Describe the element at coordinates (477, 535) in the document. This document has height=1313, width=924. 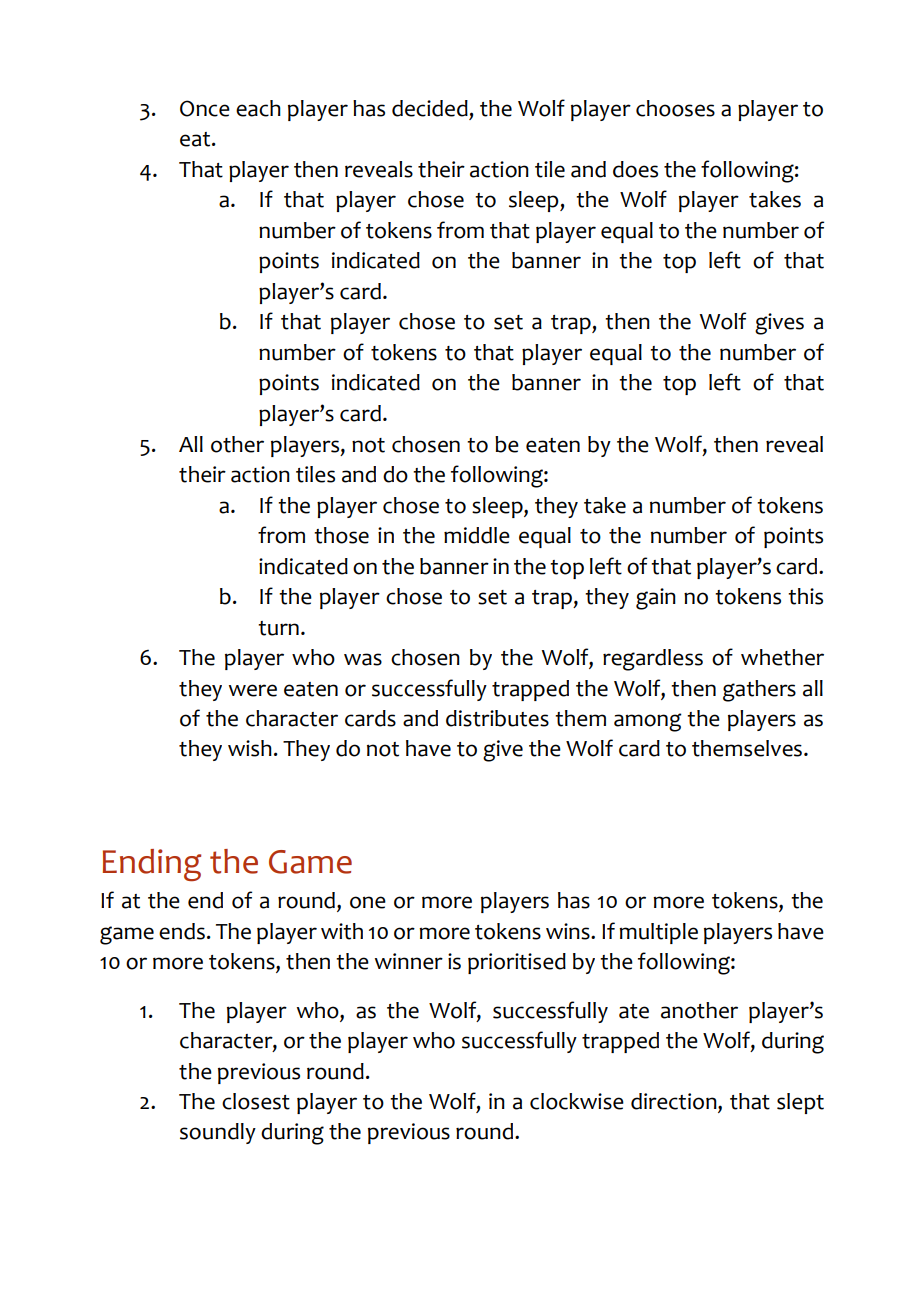
I see `middle` at that location.
